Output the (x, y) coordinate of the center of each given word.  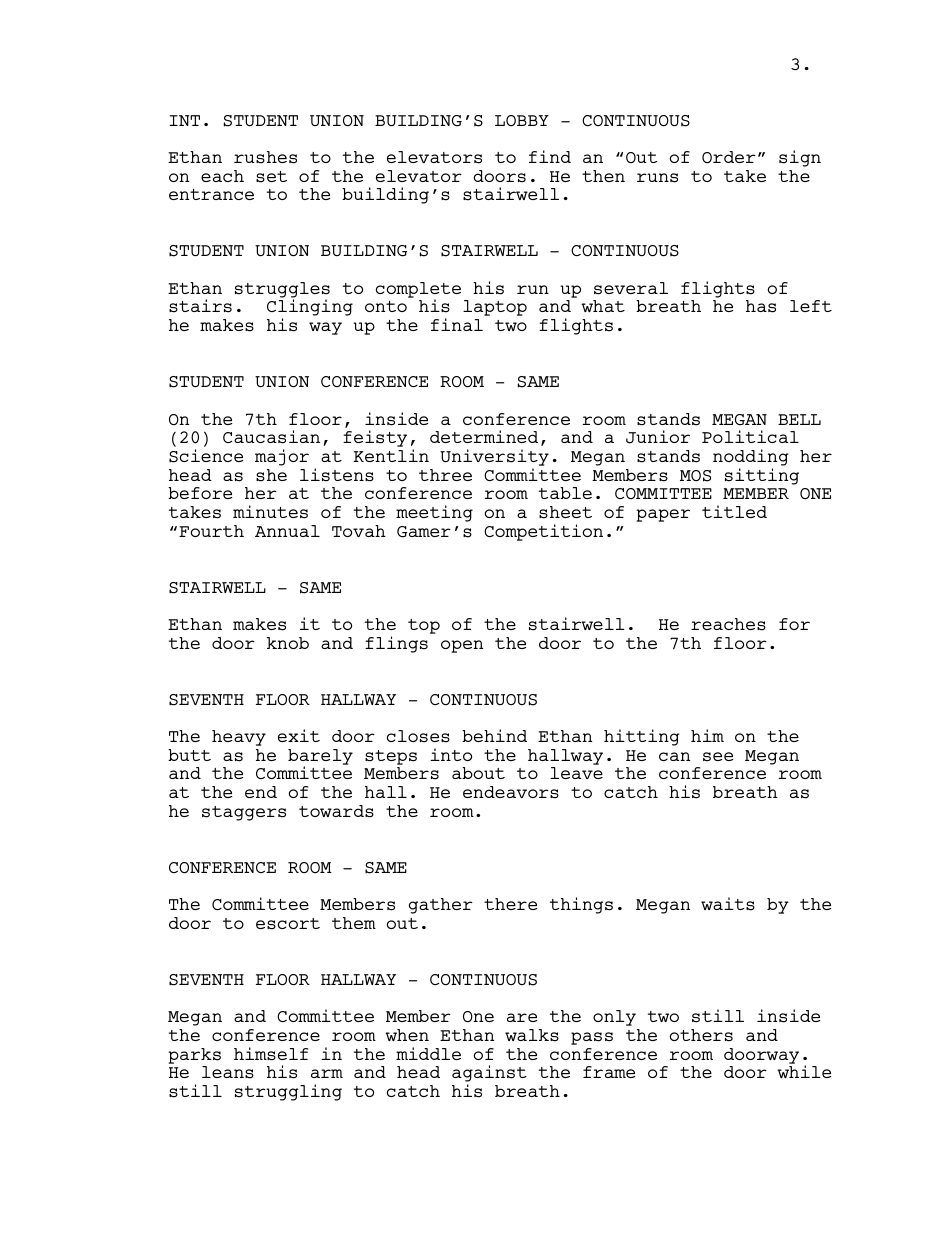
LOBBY (522, 120)
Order (729, 157)
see (718, 757)
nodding (751, 457)
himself (271, 1054)
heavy (239, 738)
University (494, 457)
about (478, 773)
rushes (265, 157)
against (489, 1075)
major (282, 457)
